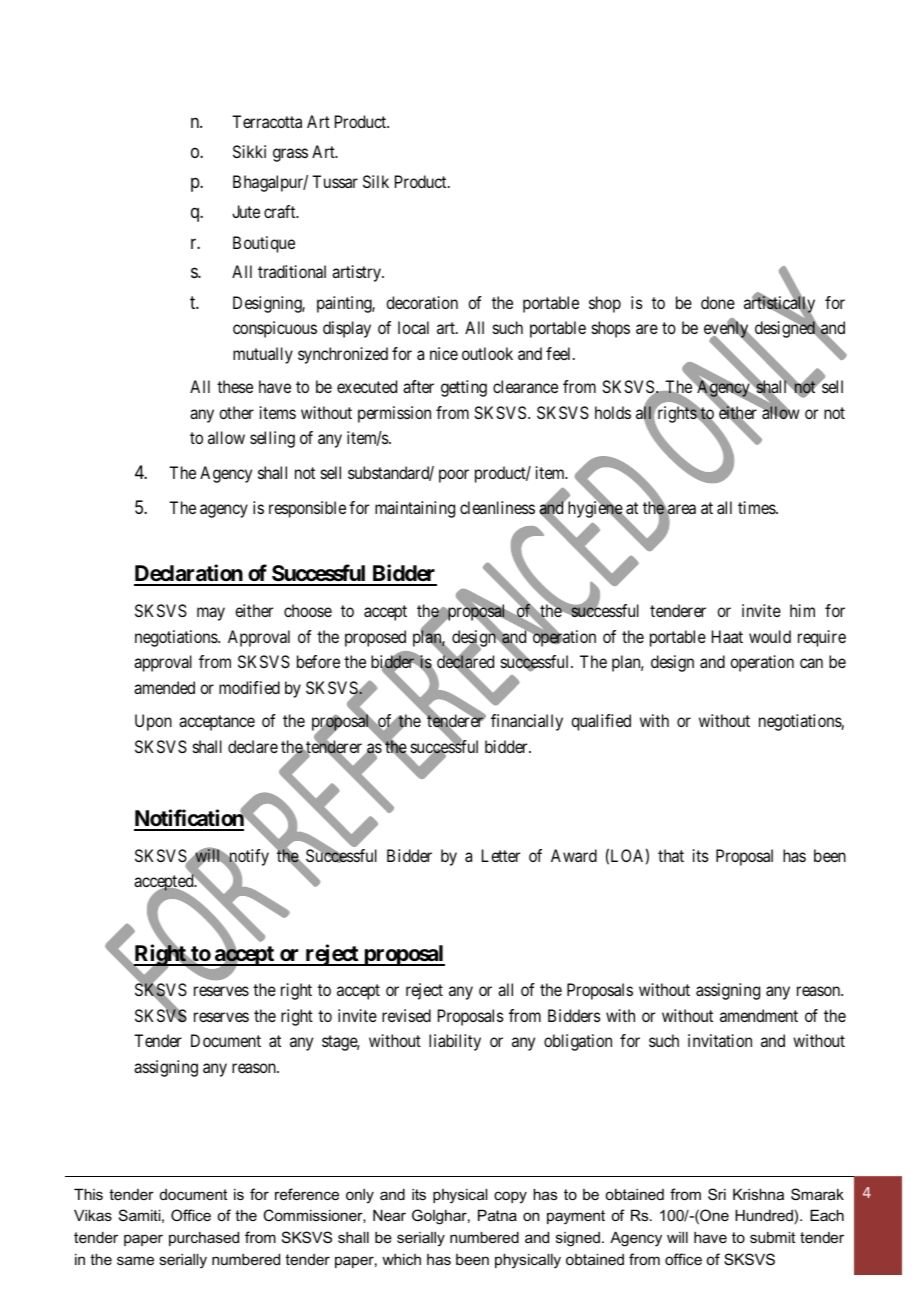 This screenshot has height=1307, width=924. What do you see at coordinates (376, 181) in the screenshot?
I see `Silk` at bounding box center [376, 181].
